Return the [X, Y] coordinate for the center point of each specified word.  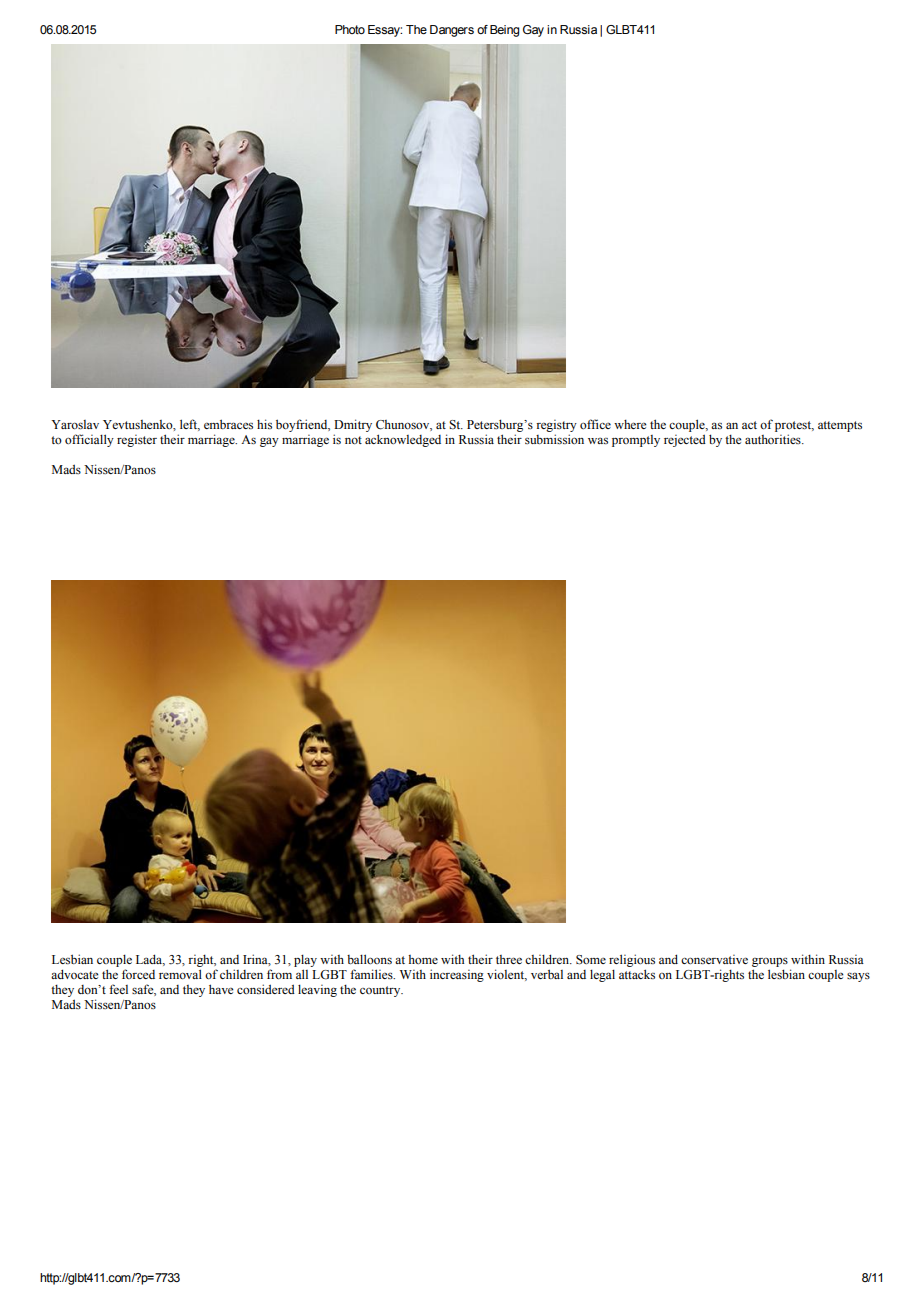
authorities [774, 439]
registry [556, 426]
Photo [350, 29]
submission [554, 439]
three [509, 959]
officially [89, 440]
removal [180, 974]
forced [138, 974]
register [137, 441]
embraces [228, 424]
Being [504, 31]
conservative [714, 959]
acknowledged [403, 440]
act [749, 425]
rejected [685, 440]
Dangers [452, 31]
